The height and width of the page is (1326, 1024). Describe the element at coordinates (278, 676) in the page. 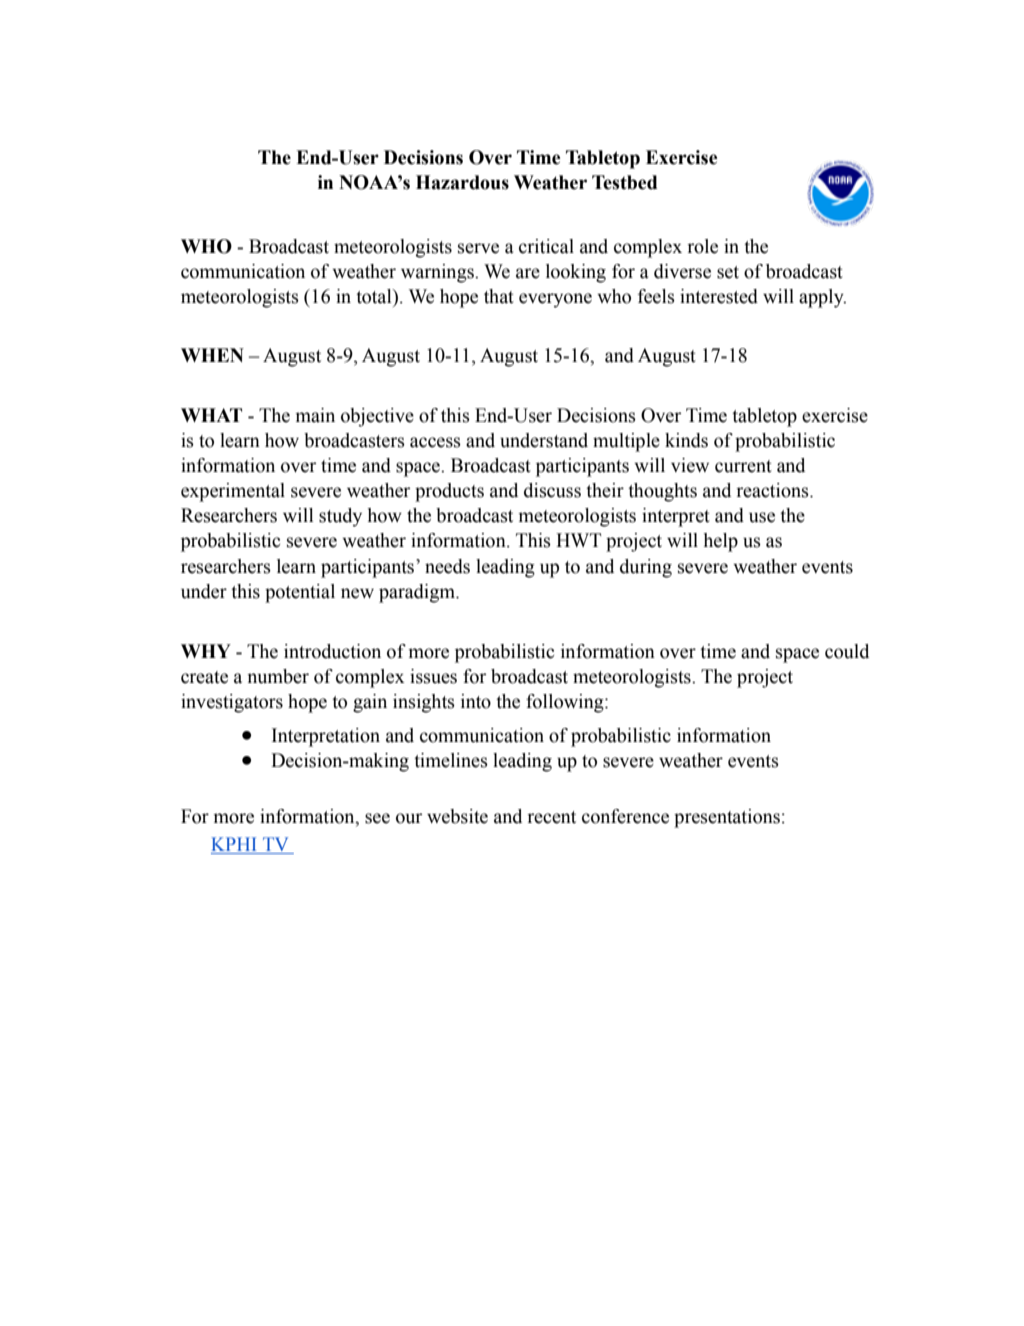

I see `number` at that location.
